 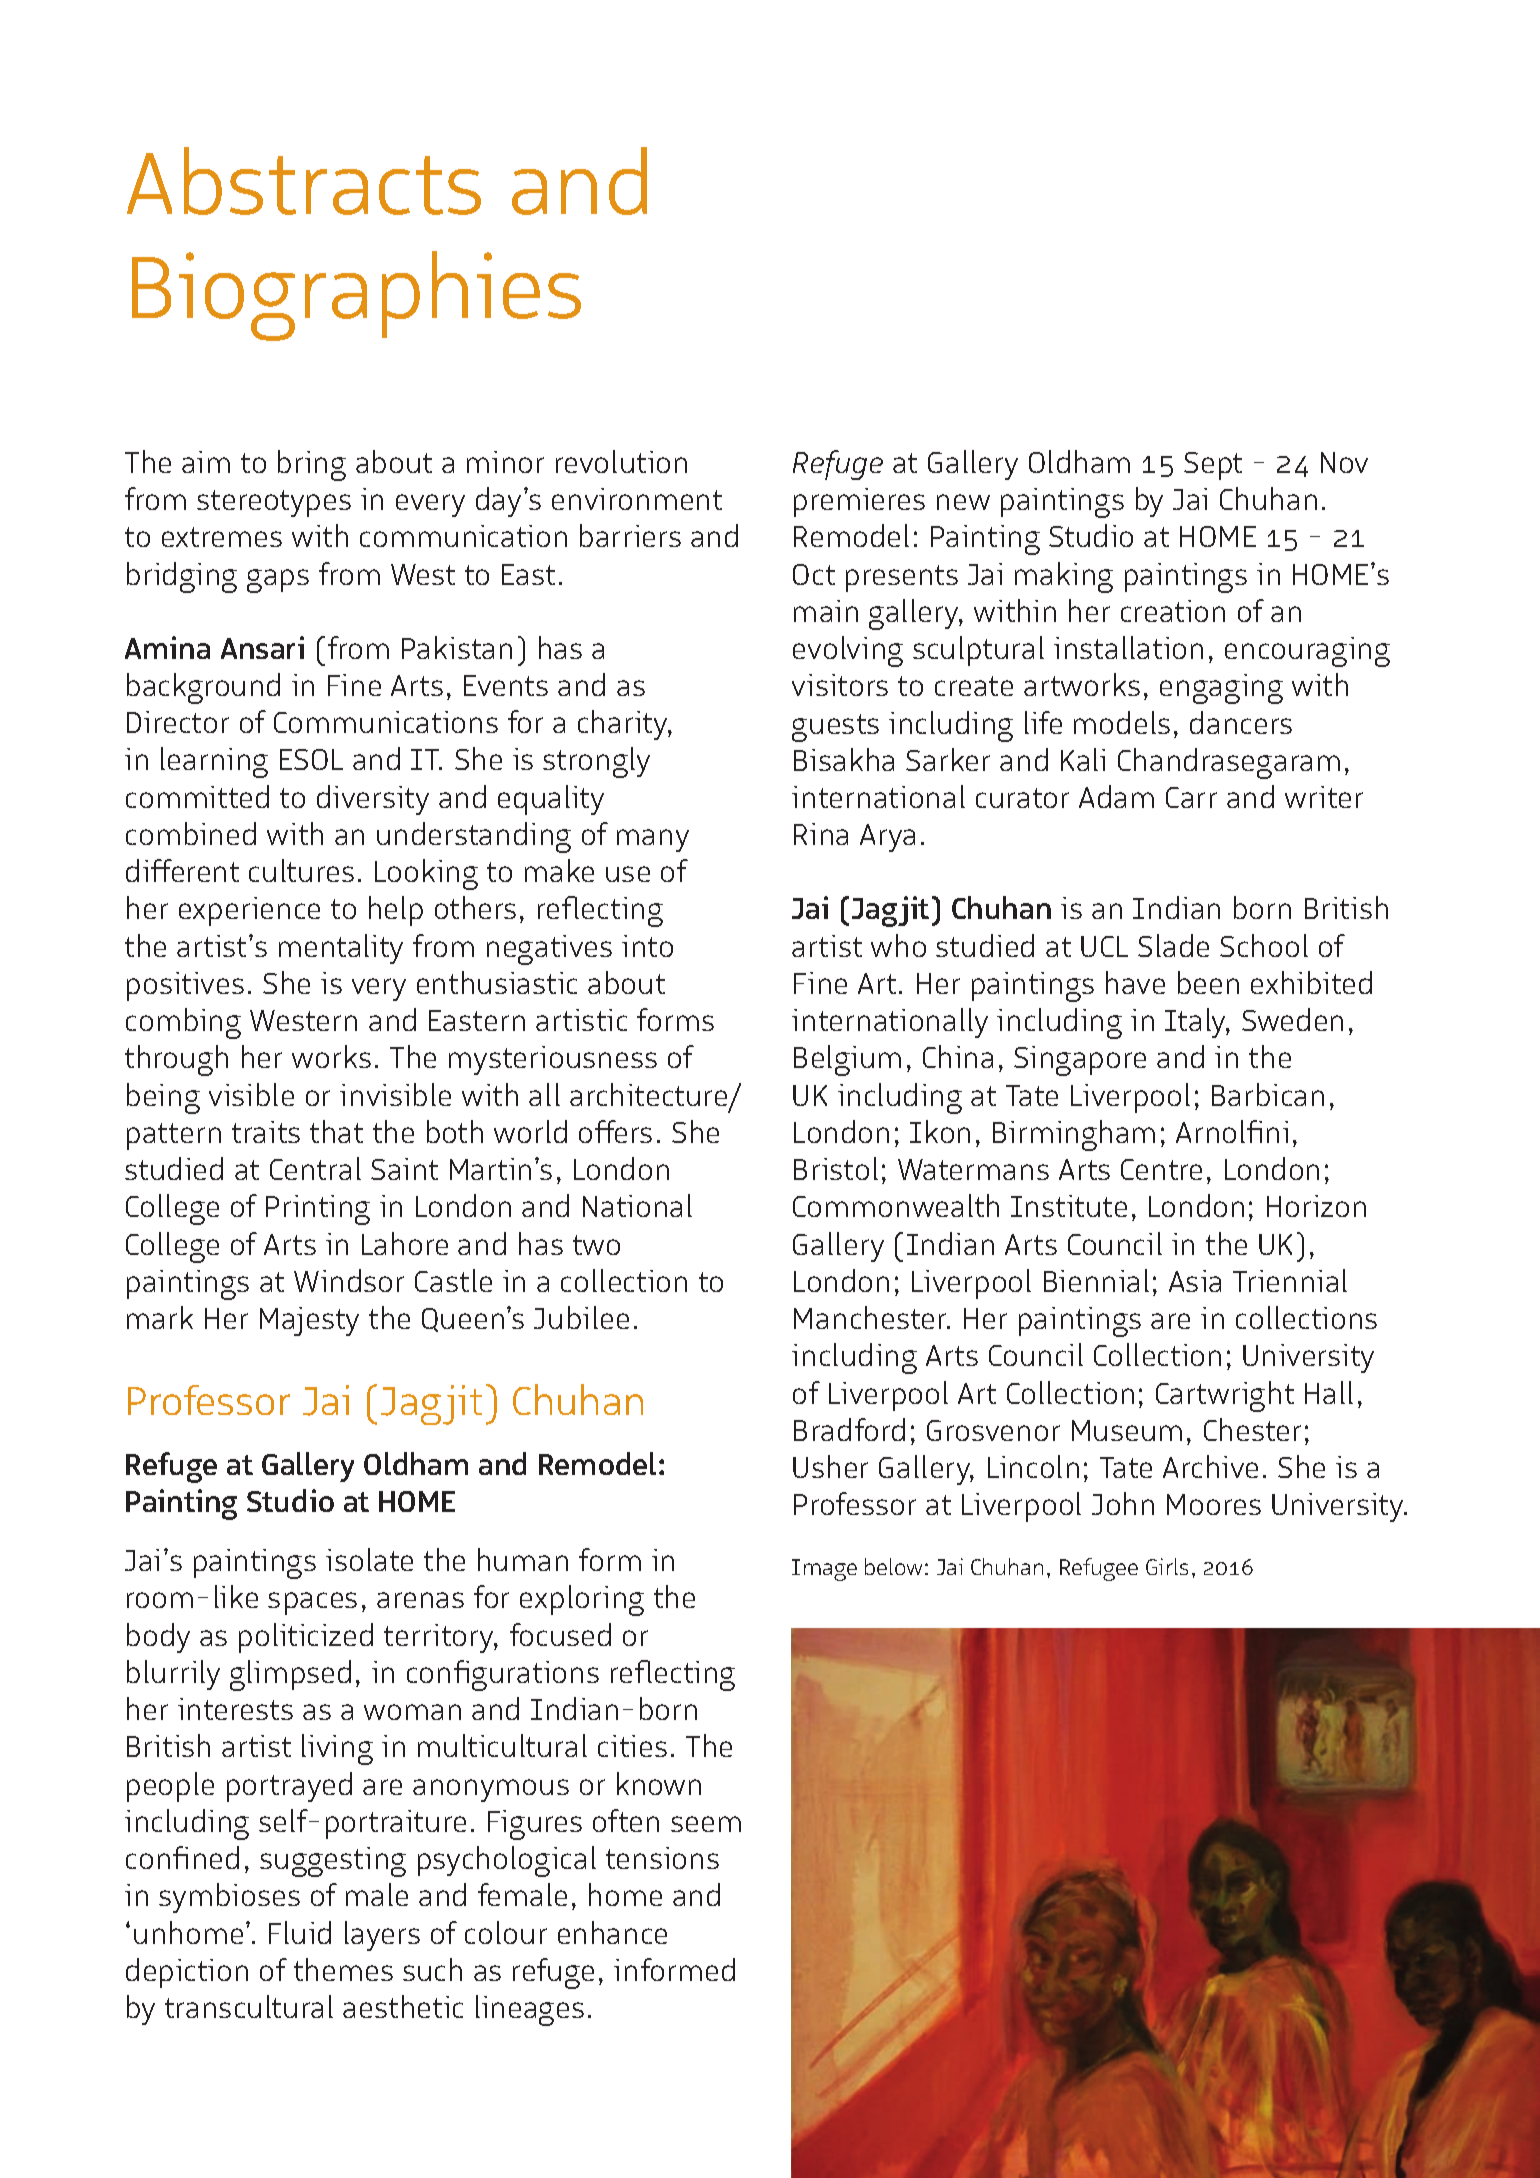 I want to click on Girls, so click(x=1167, y=1566).
